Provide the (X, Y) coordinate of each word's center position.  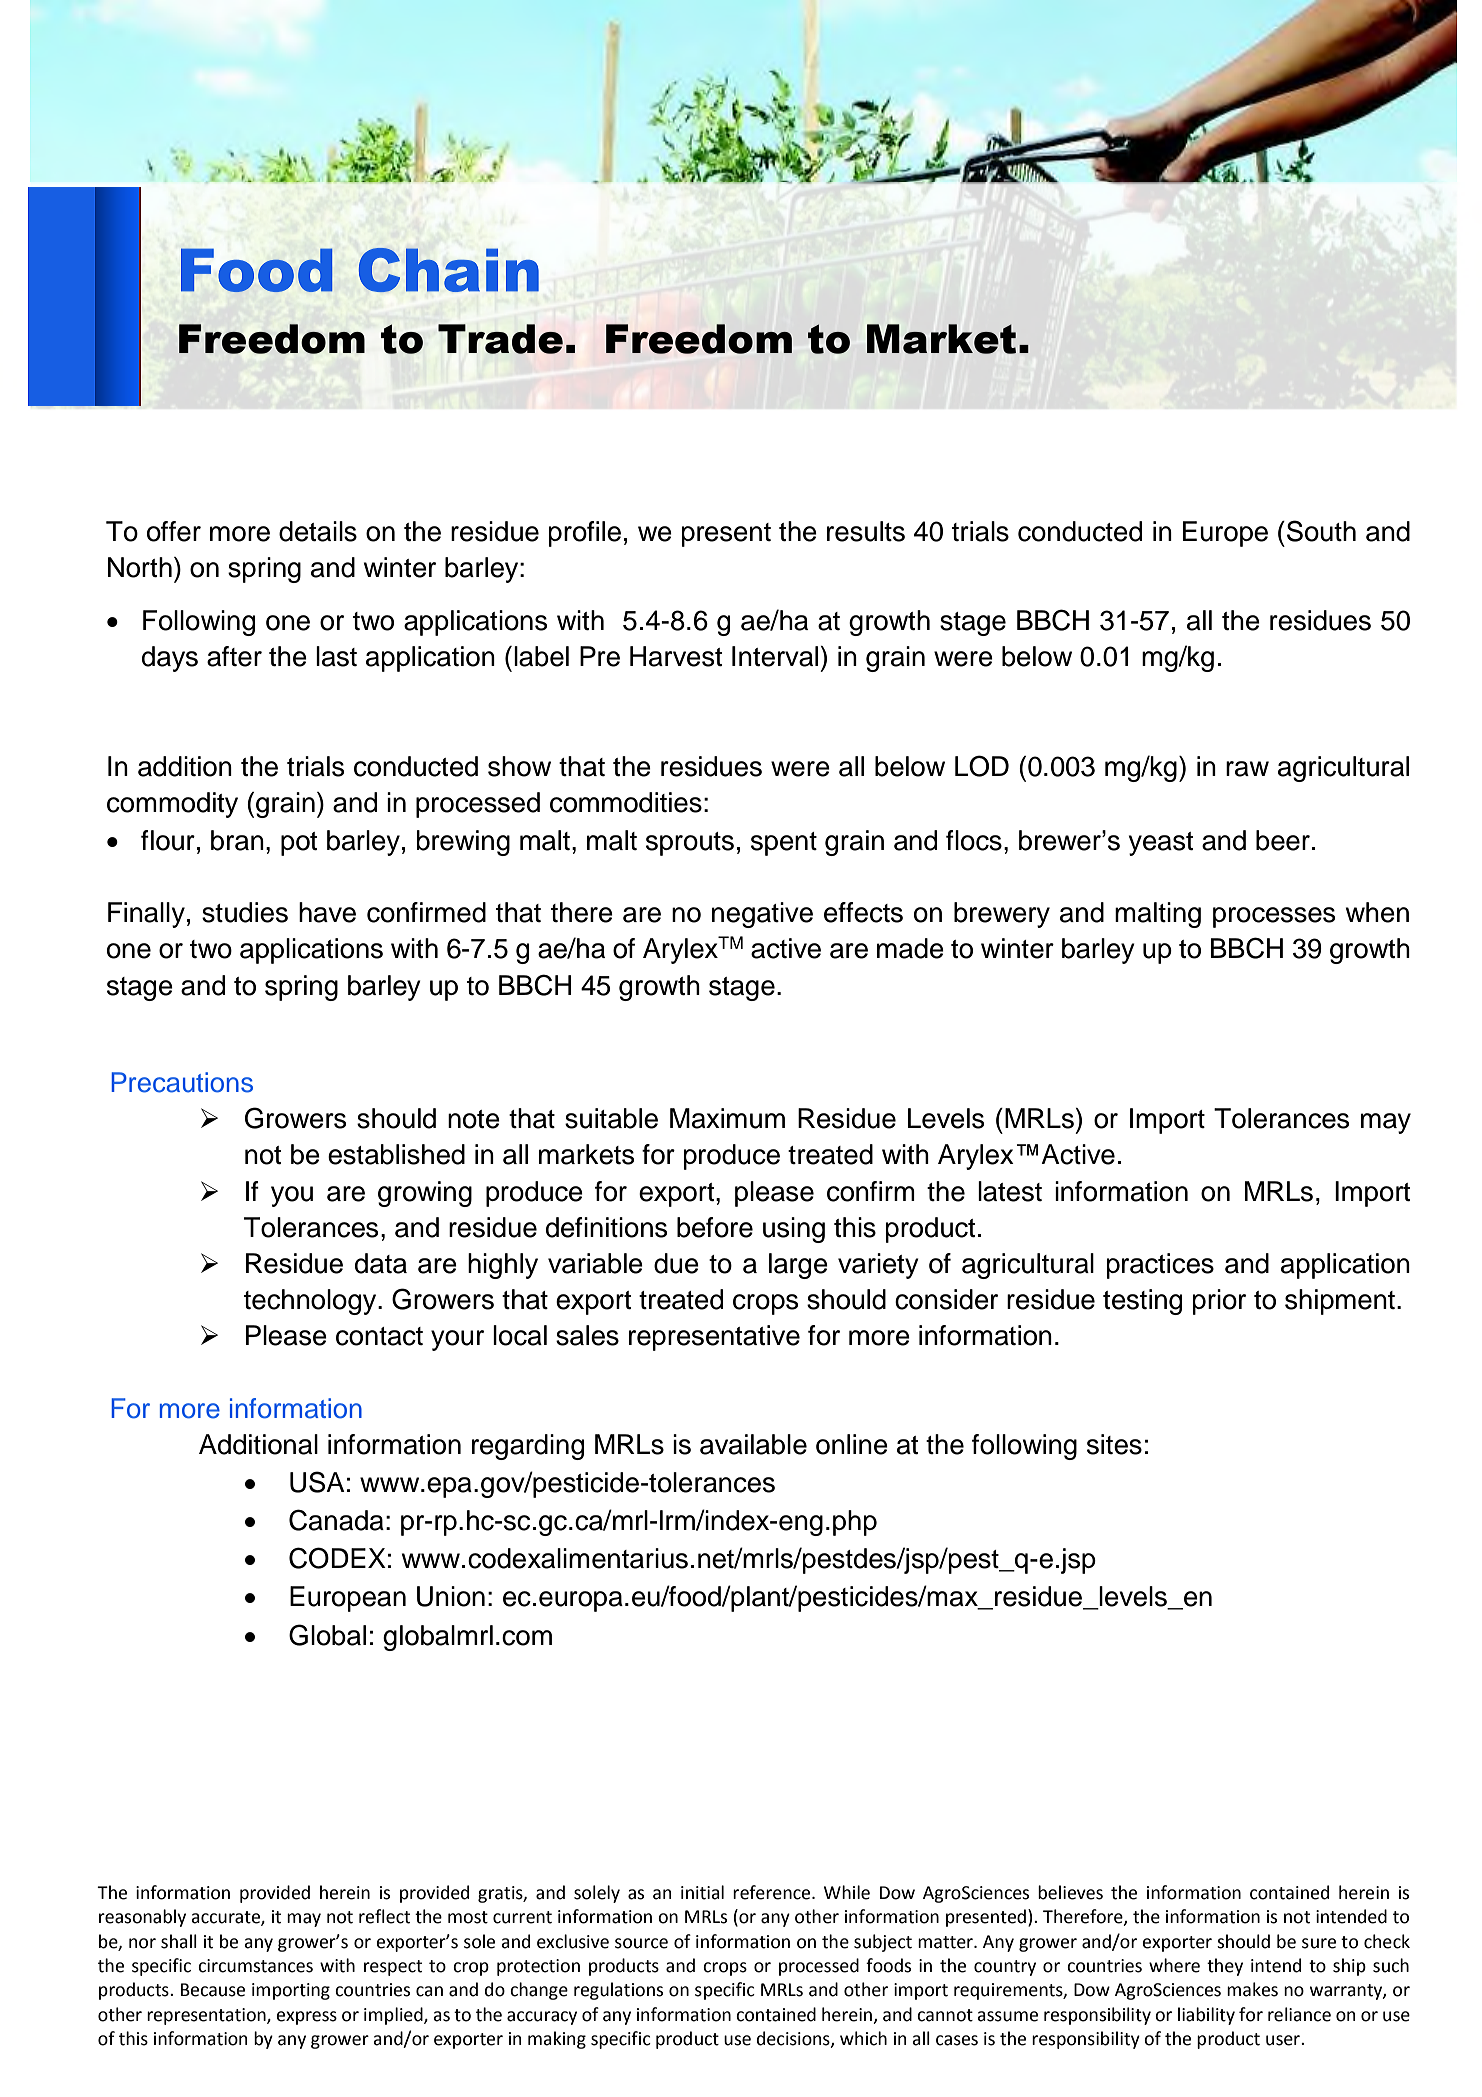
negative (762, 915)
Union (451, 1596)
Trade (500, 339)
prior (1219, 1302)
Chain (449, 270)
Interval (775, 656)
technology (311, 1302)
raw (1247, 769)
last (336, 656)
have (327, 912)
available (753, 1444)
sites (1114, 1444)
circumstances (255, 1966)
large (798, 1266)
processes (1274, 917)
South (1321, 531)
